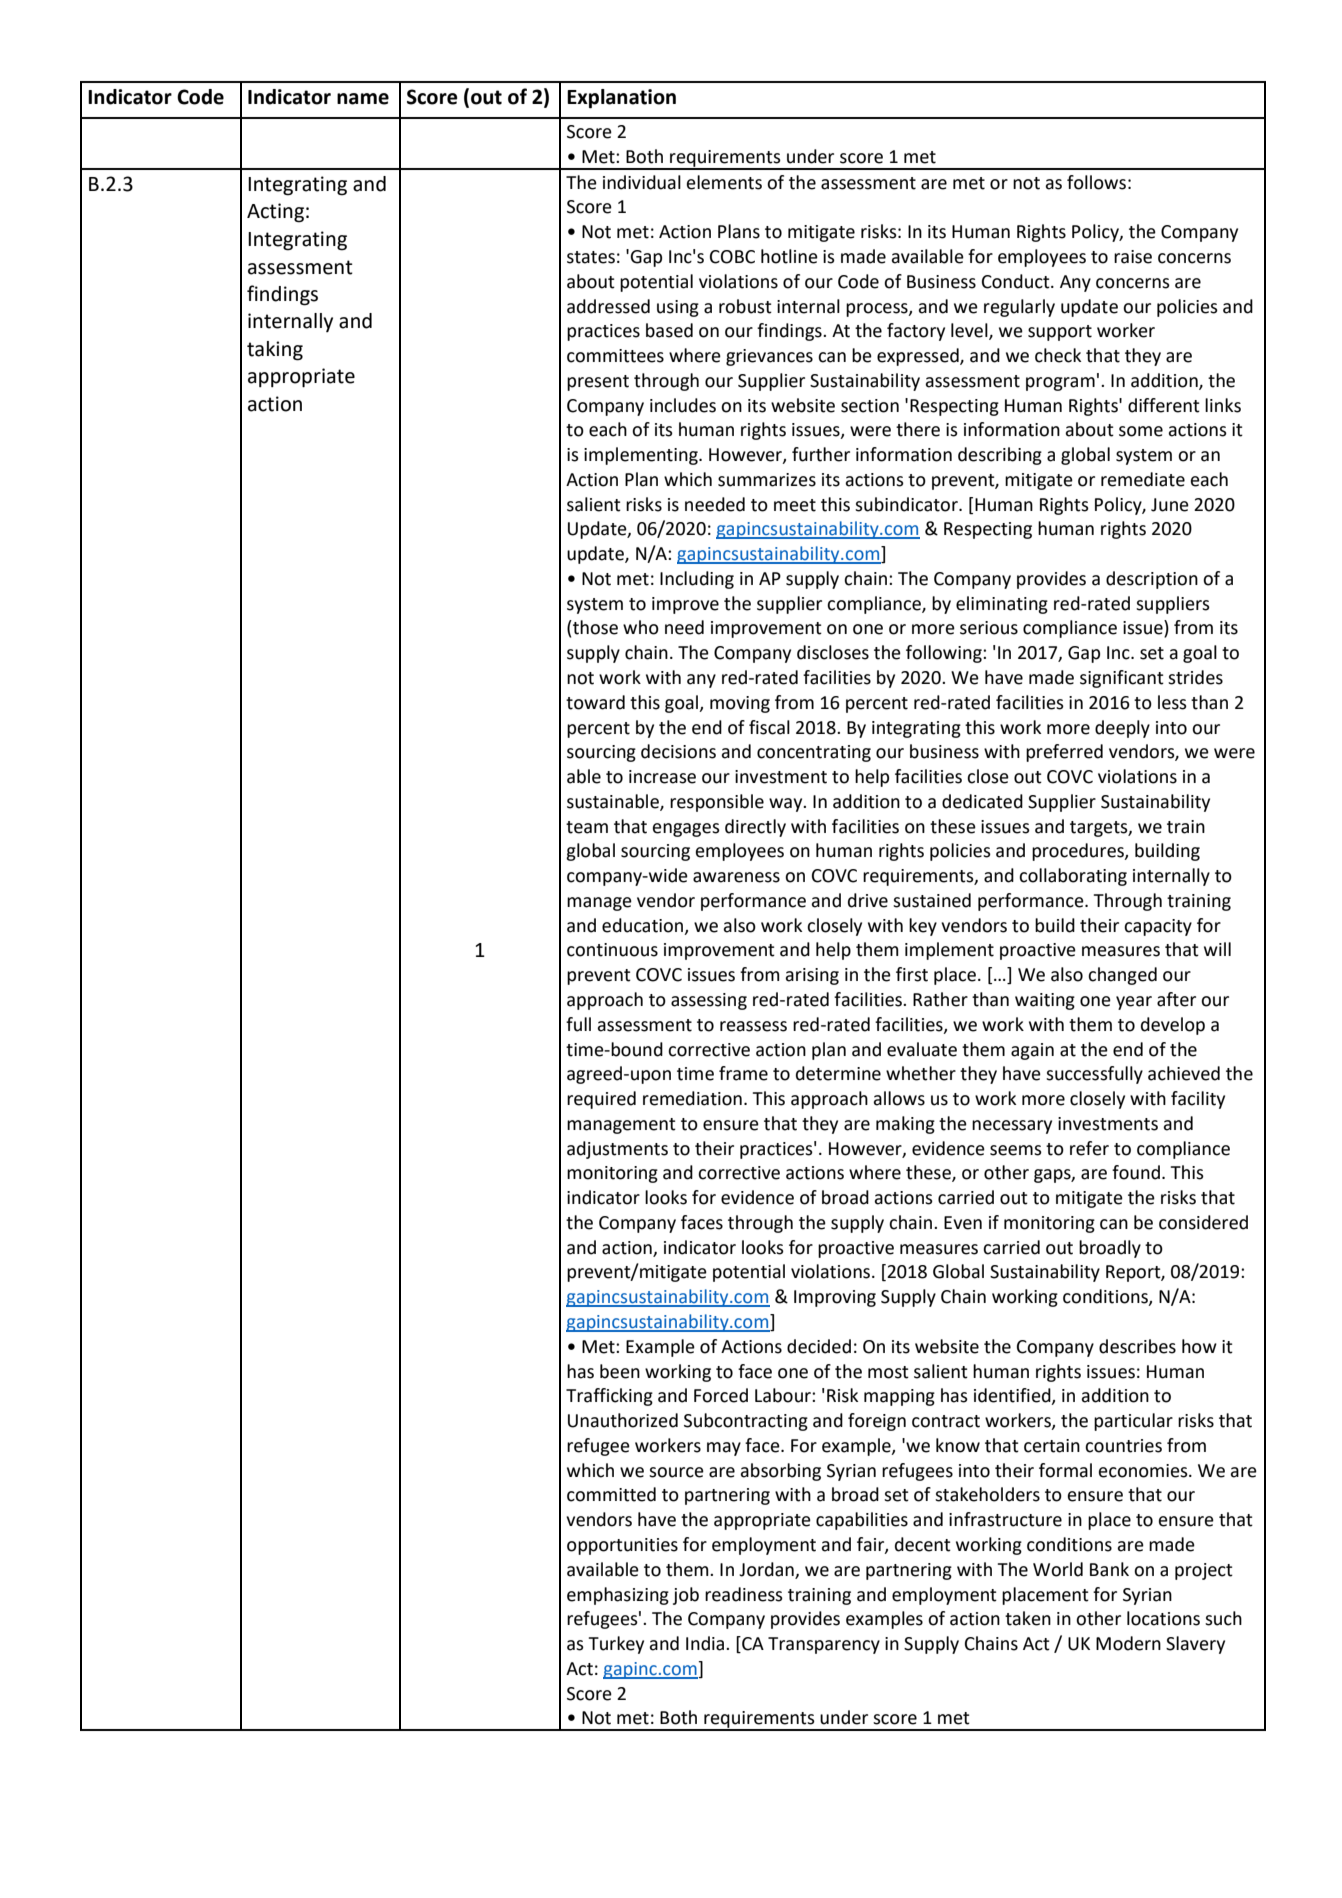  Describe the element at coordinates (1143, 479) in the screenshot. I see `remediate` at that location.
